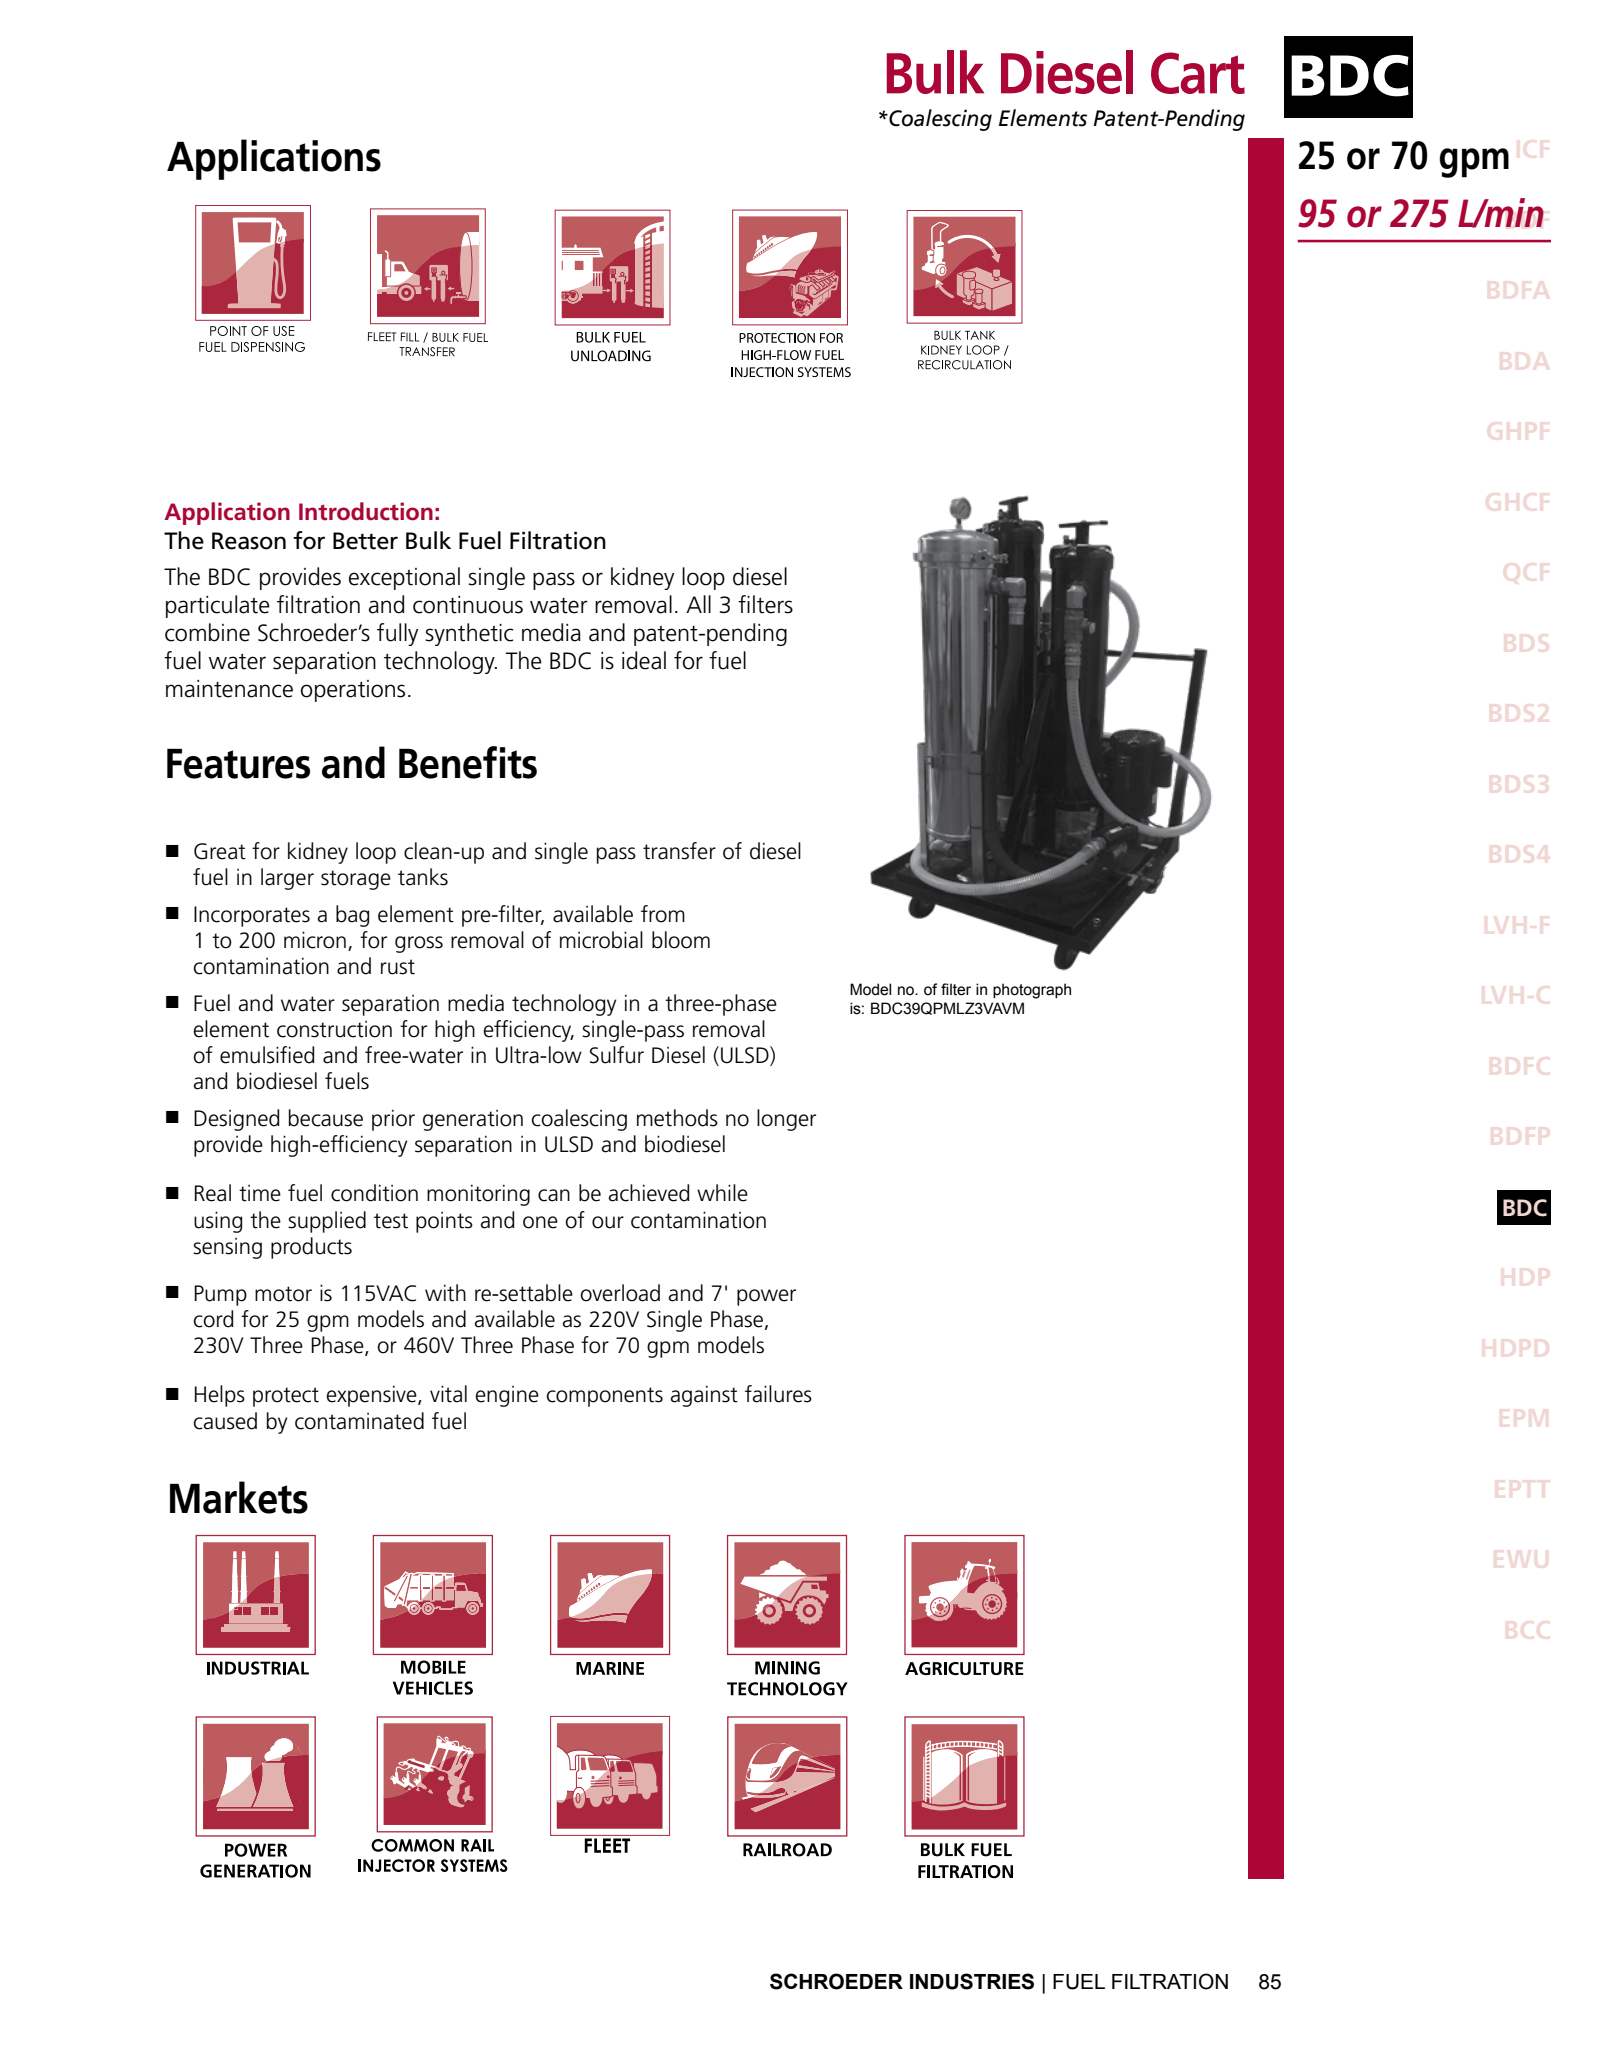 This image has height=2068, width=1598. What do you see at coordinates (353, 691) in the image?
I see `operations` at bounding box center [353, 691].
